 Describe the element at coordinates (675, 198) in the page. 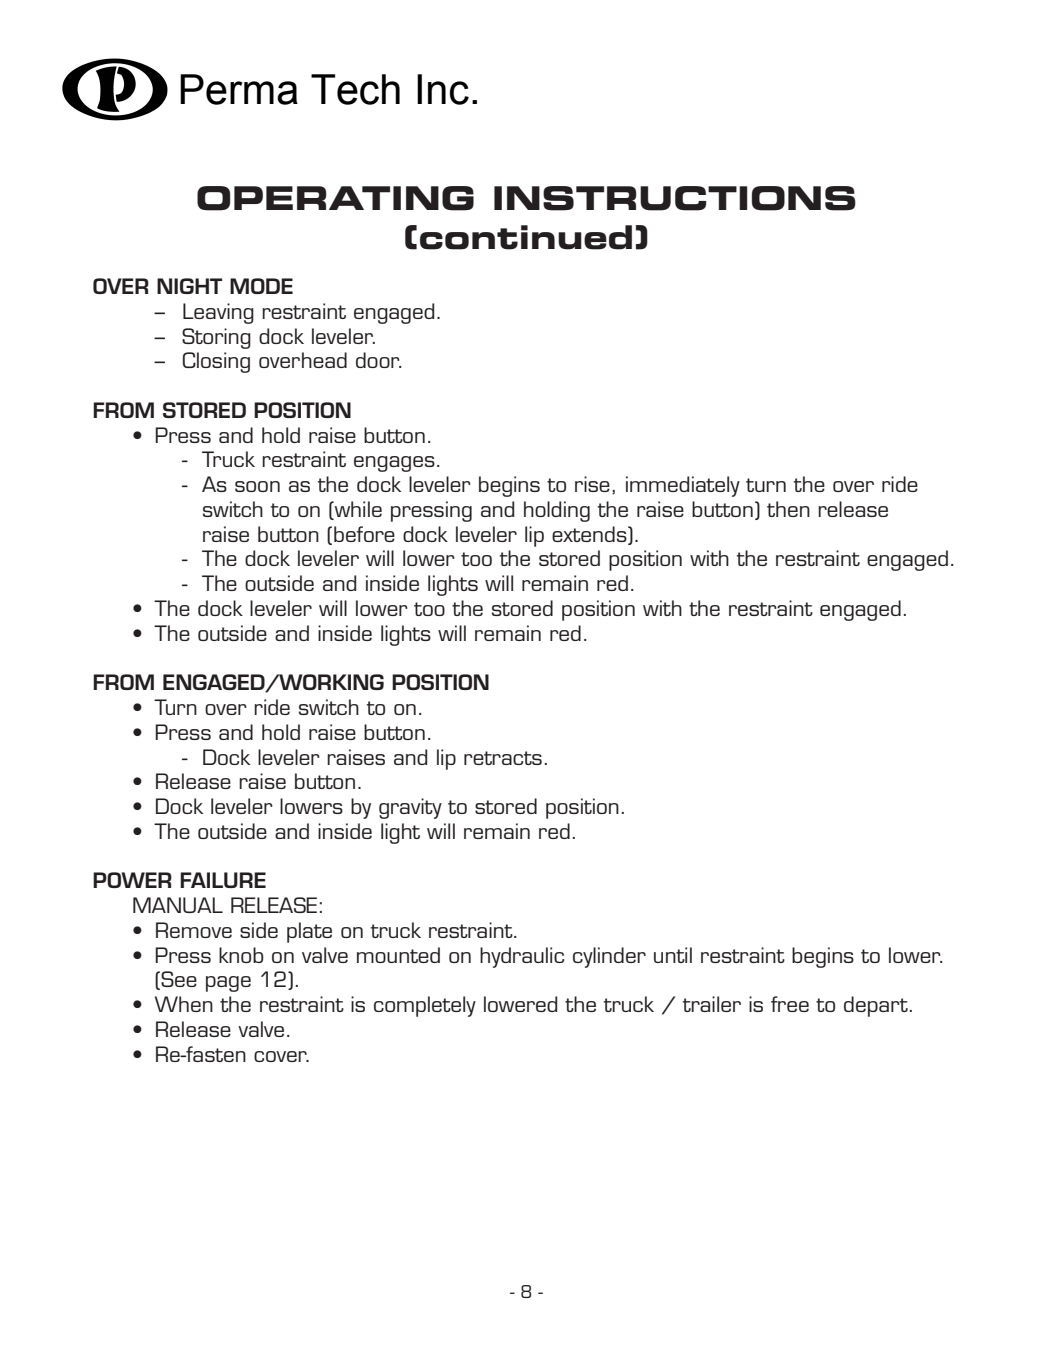

I see `INSTRUCTIONS` at that location.
